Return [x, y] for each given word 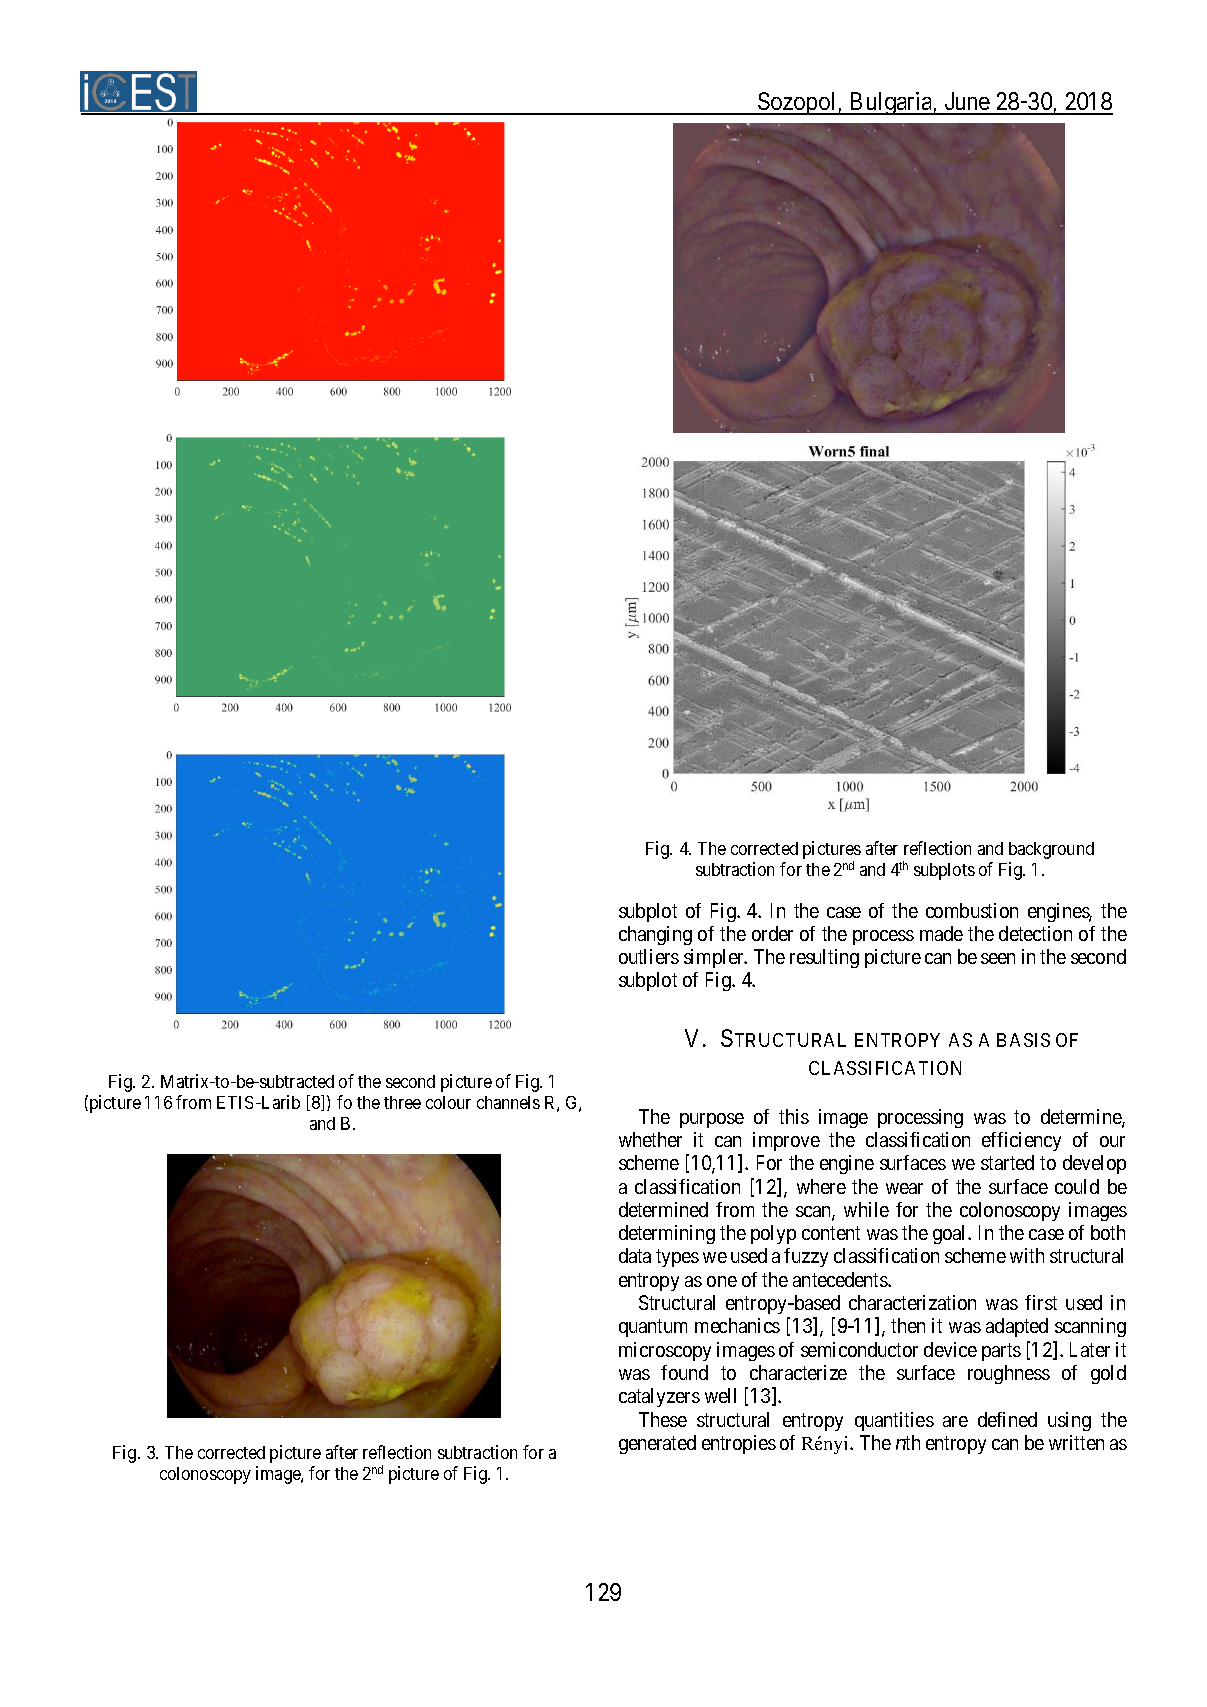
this [794, 1116]
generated [657, 1444]
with [1027, 1255]
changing [655, 935]
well [720, 1395]
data [635, 1255]
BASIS [1023, 1040]
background [1051, 850]
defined [1007, 1419]
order [772, 933]
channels [508, 1102]
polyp [773, 1234]
